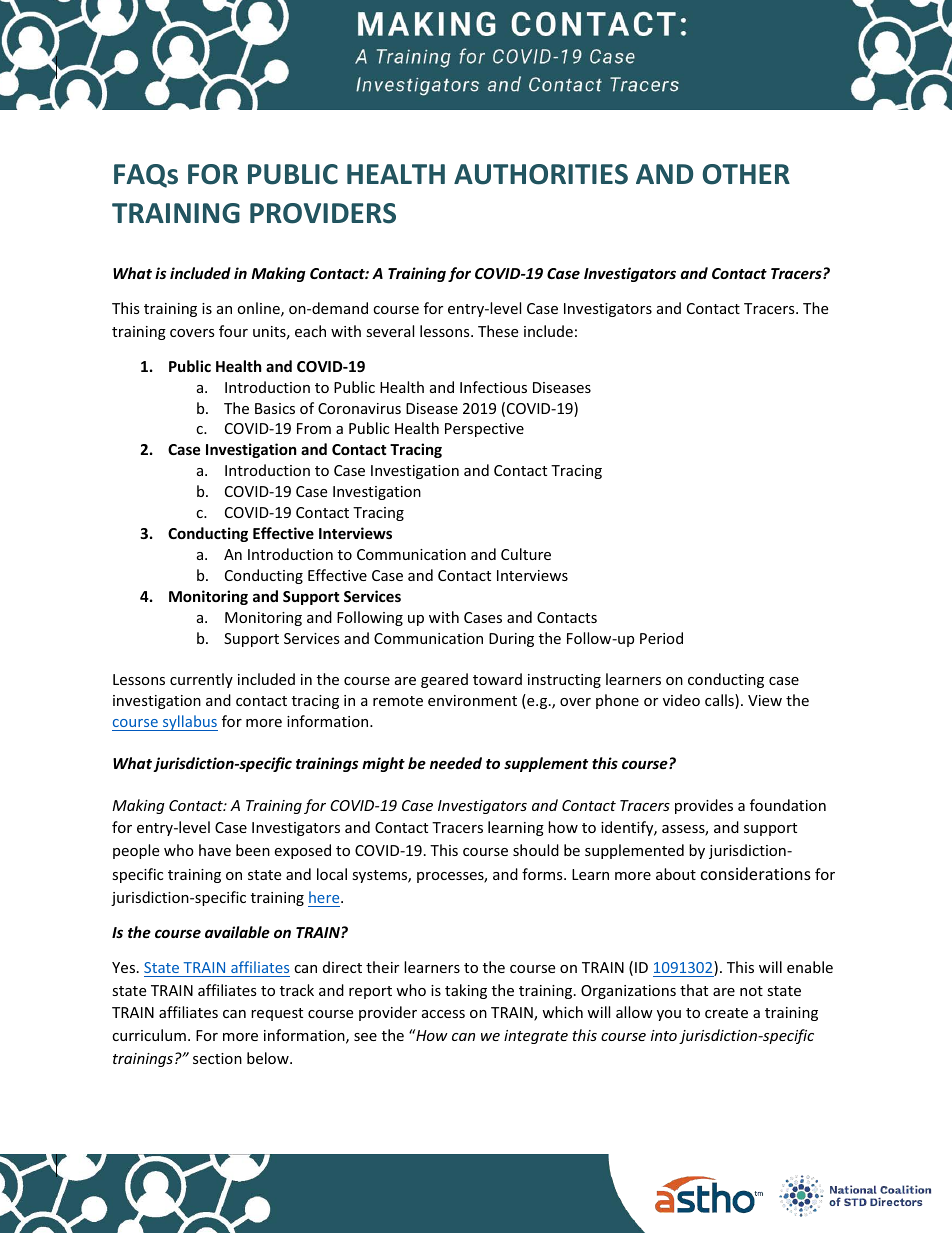  Describe the element at coordinates (746, 174) in the document. I see `OTHER` at that location.
